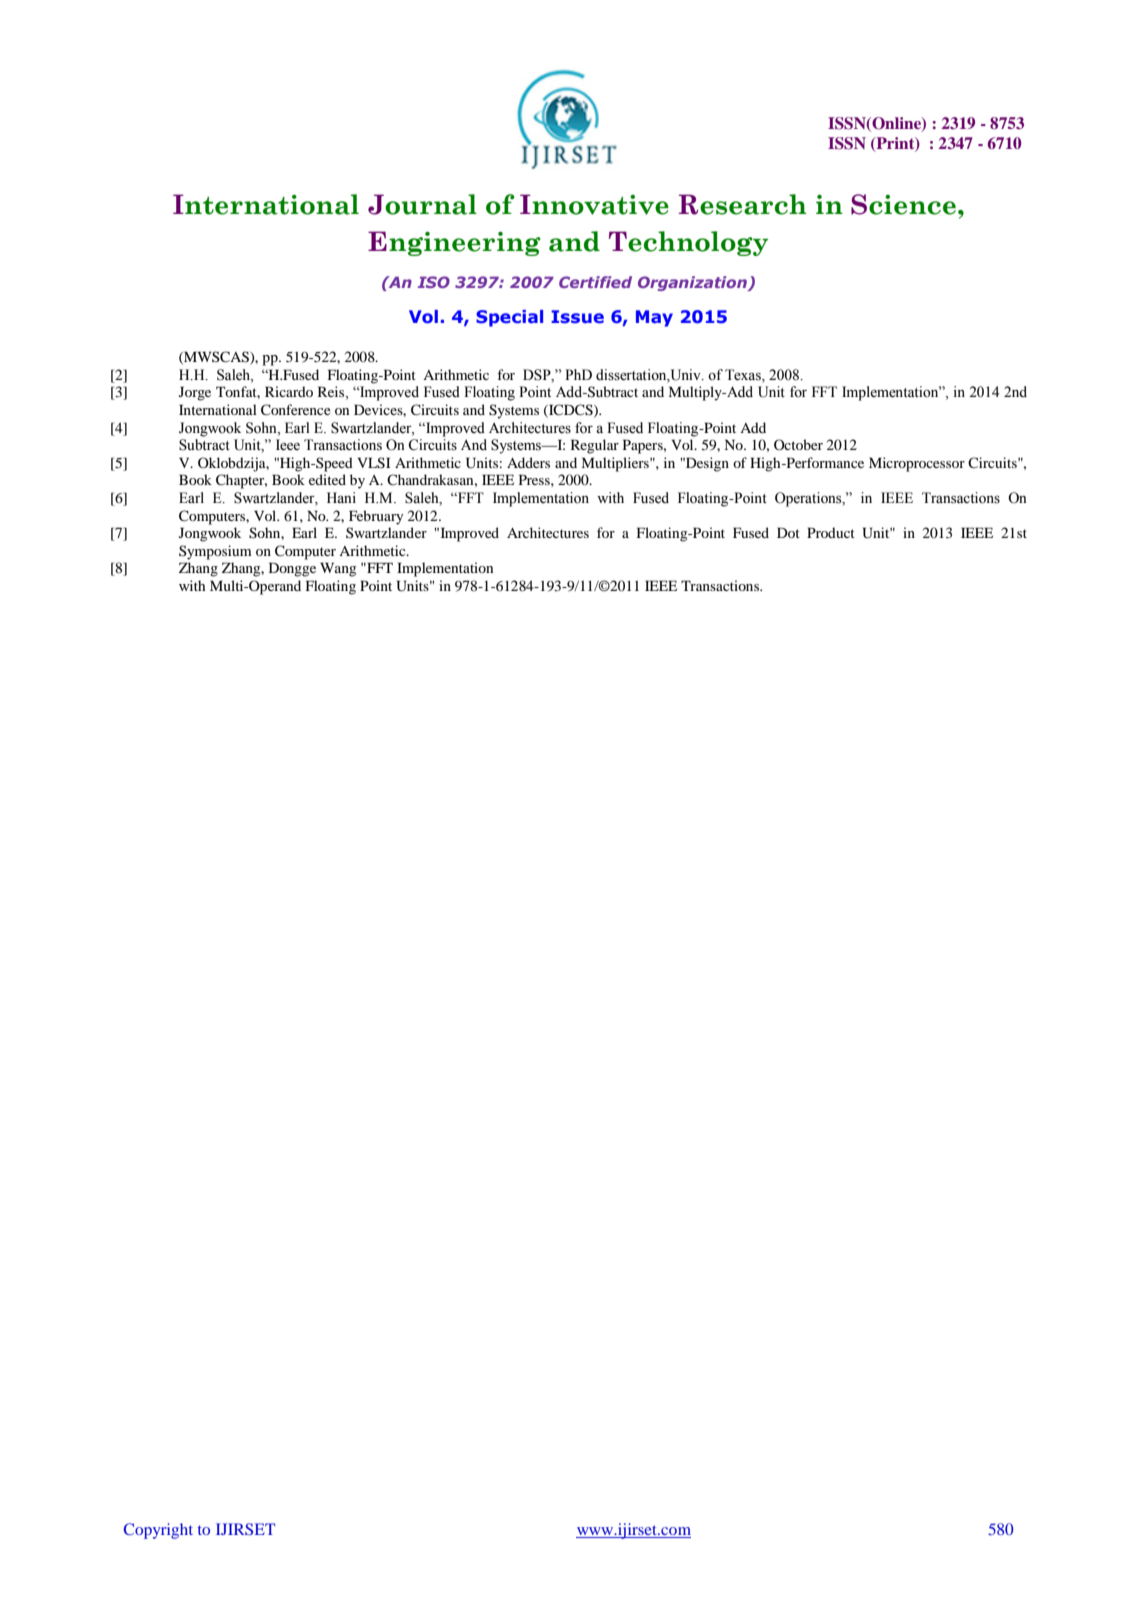  I want to click on Copyright, so click(158, 1531).
